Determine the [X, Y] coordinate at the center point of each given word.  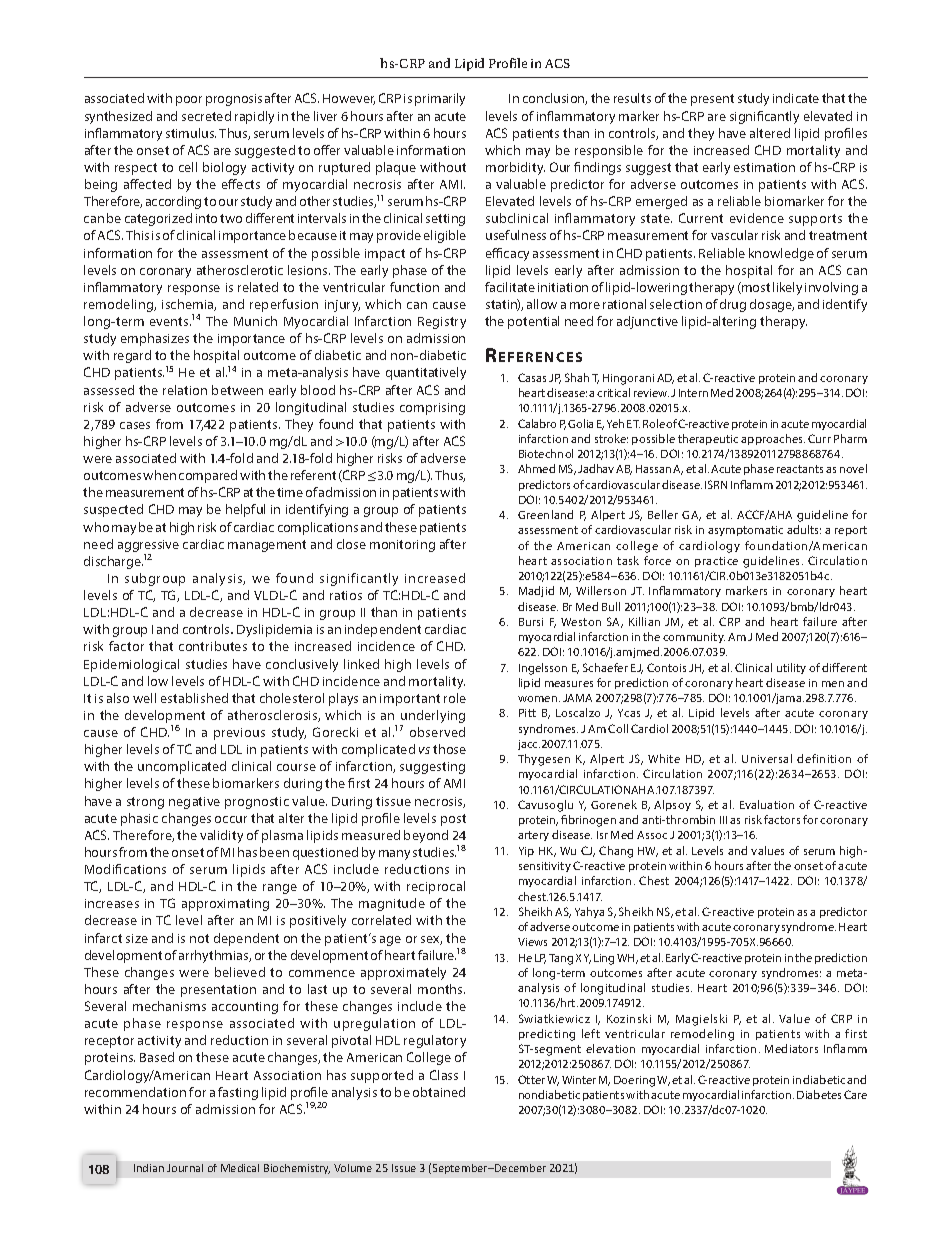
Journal [185, 1168]
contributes [213, 646]
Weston [581, 622]
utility [791, 668]
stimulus [191, 133]
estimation [764, 167]
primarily [440, 99]
